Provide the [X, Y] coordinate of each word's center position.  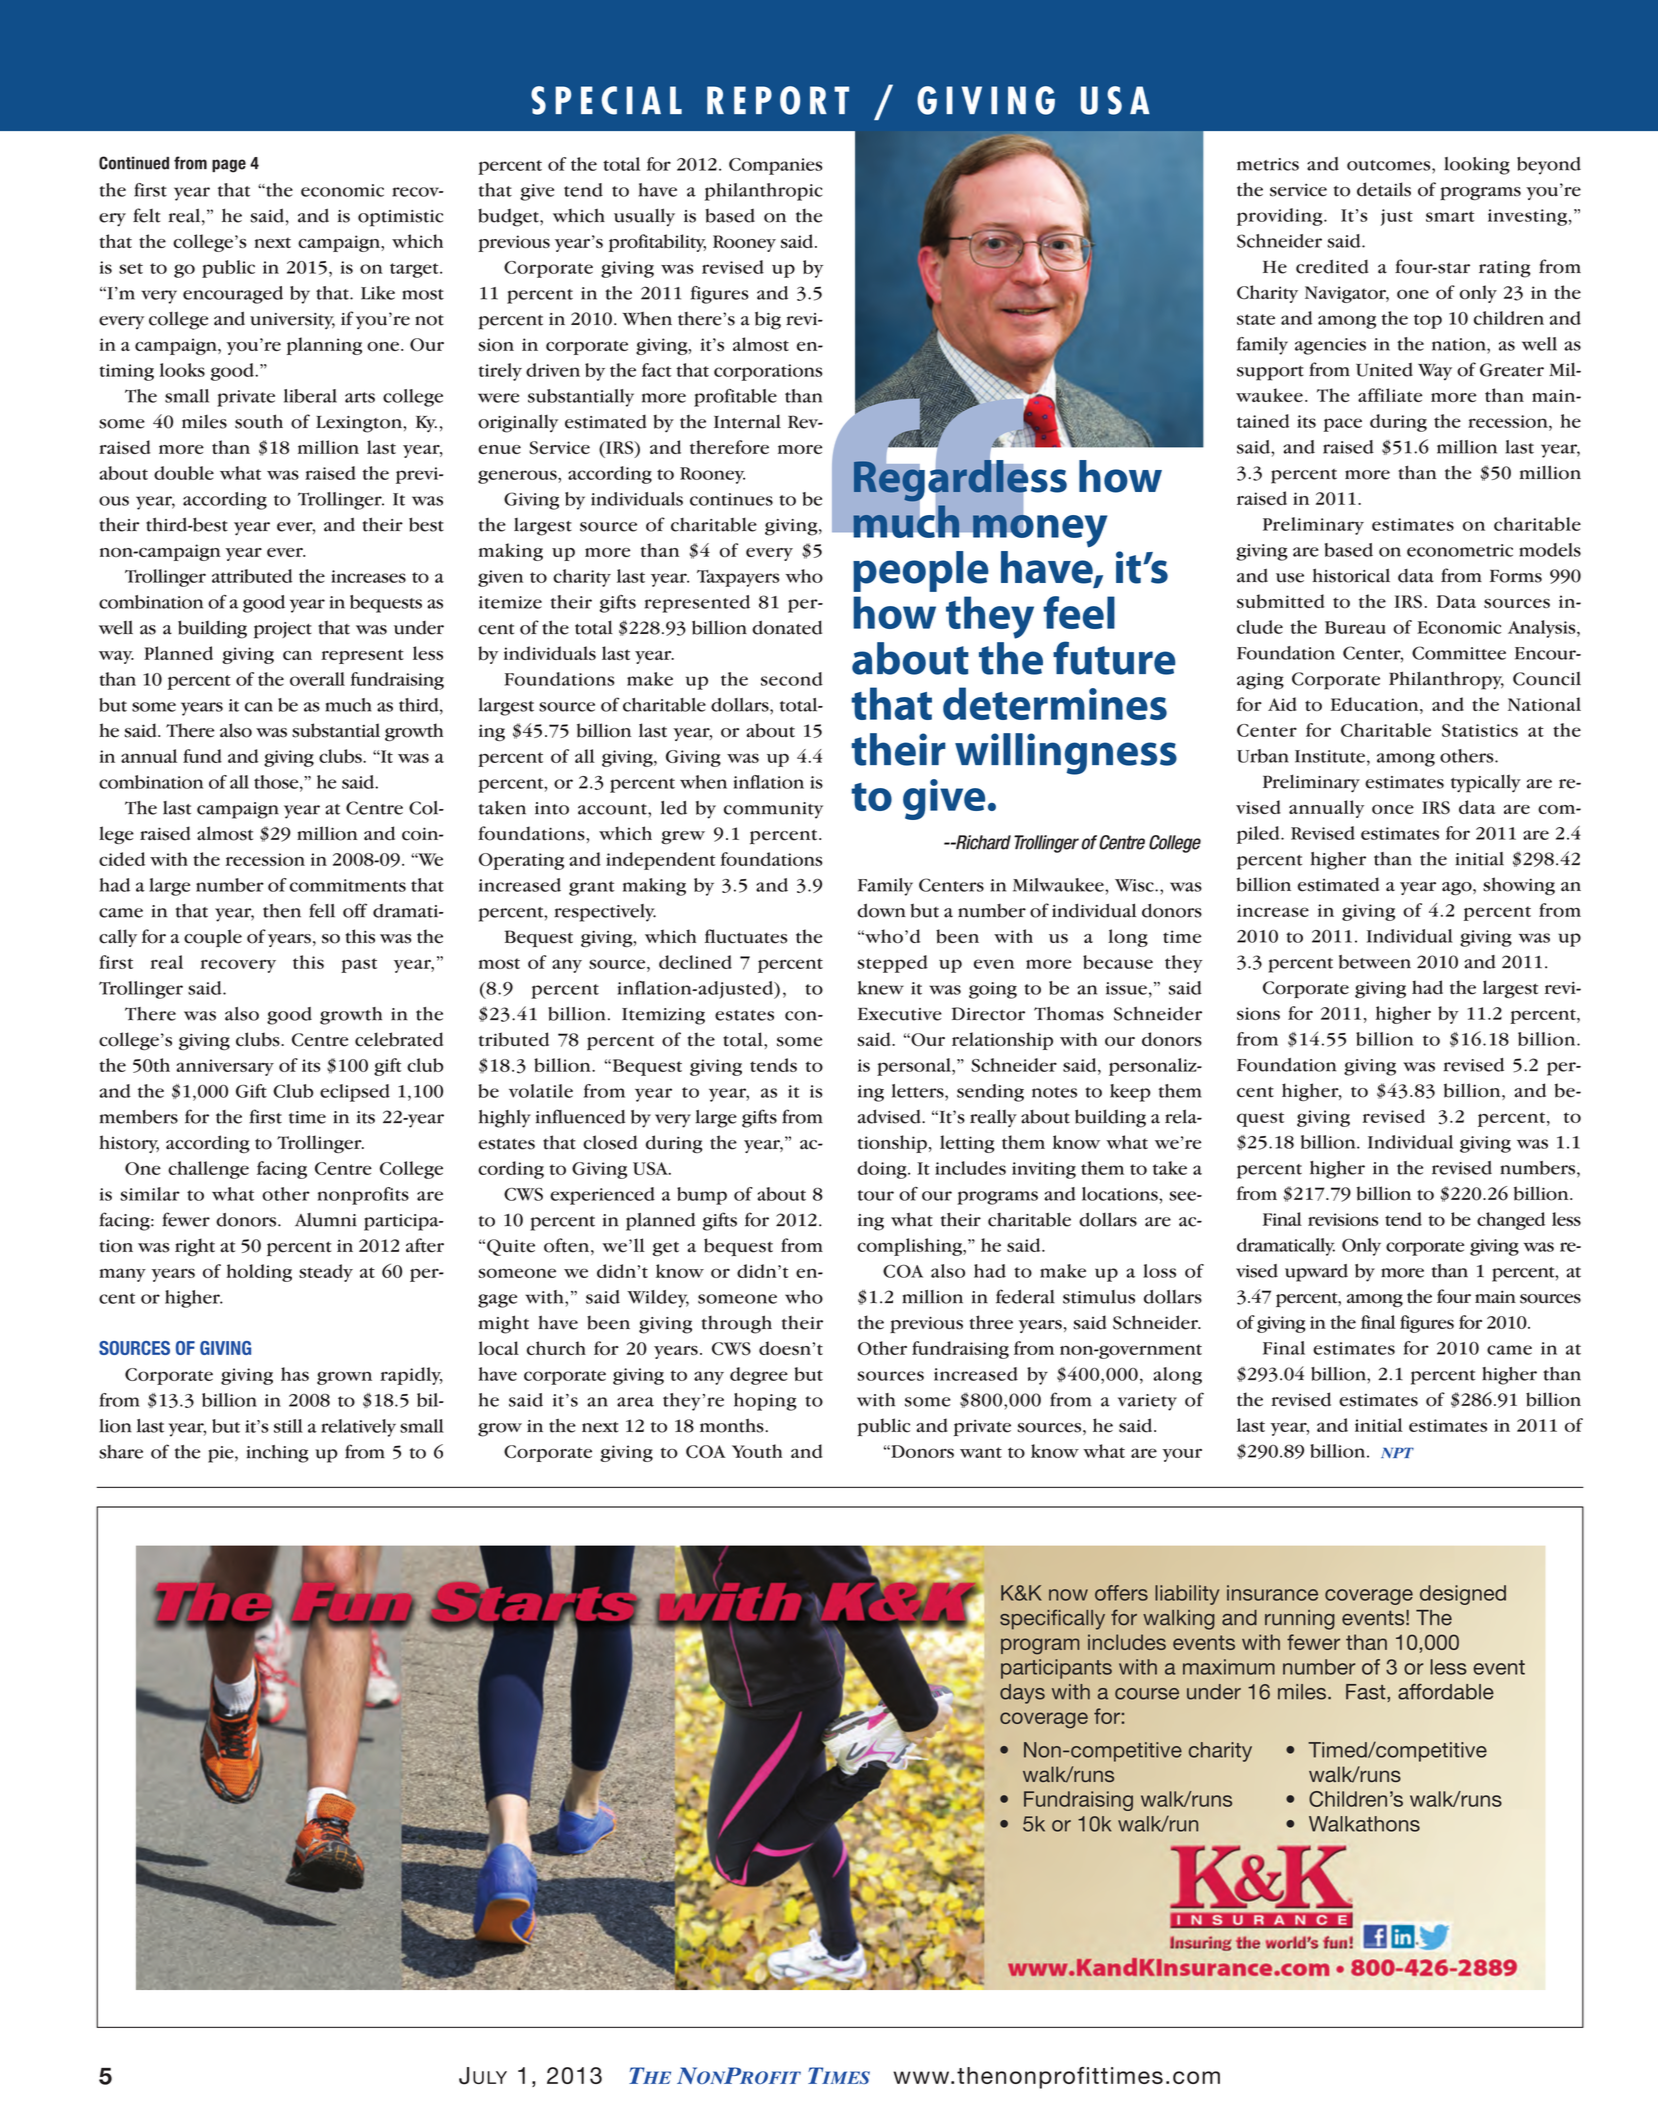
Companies [776, 166]
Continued [134, 163]
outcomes [1390, 165]
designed [1463, 1595]
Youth [757, 1451]
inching [278, 1454]
